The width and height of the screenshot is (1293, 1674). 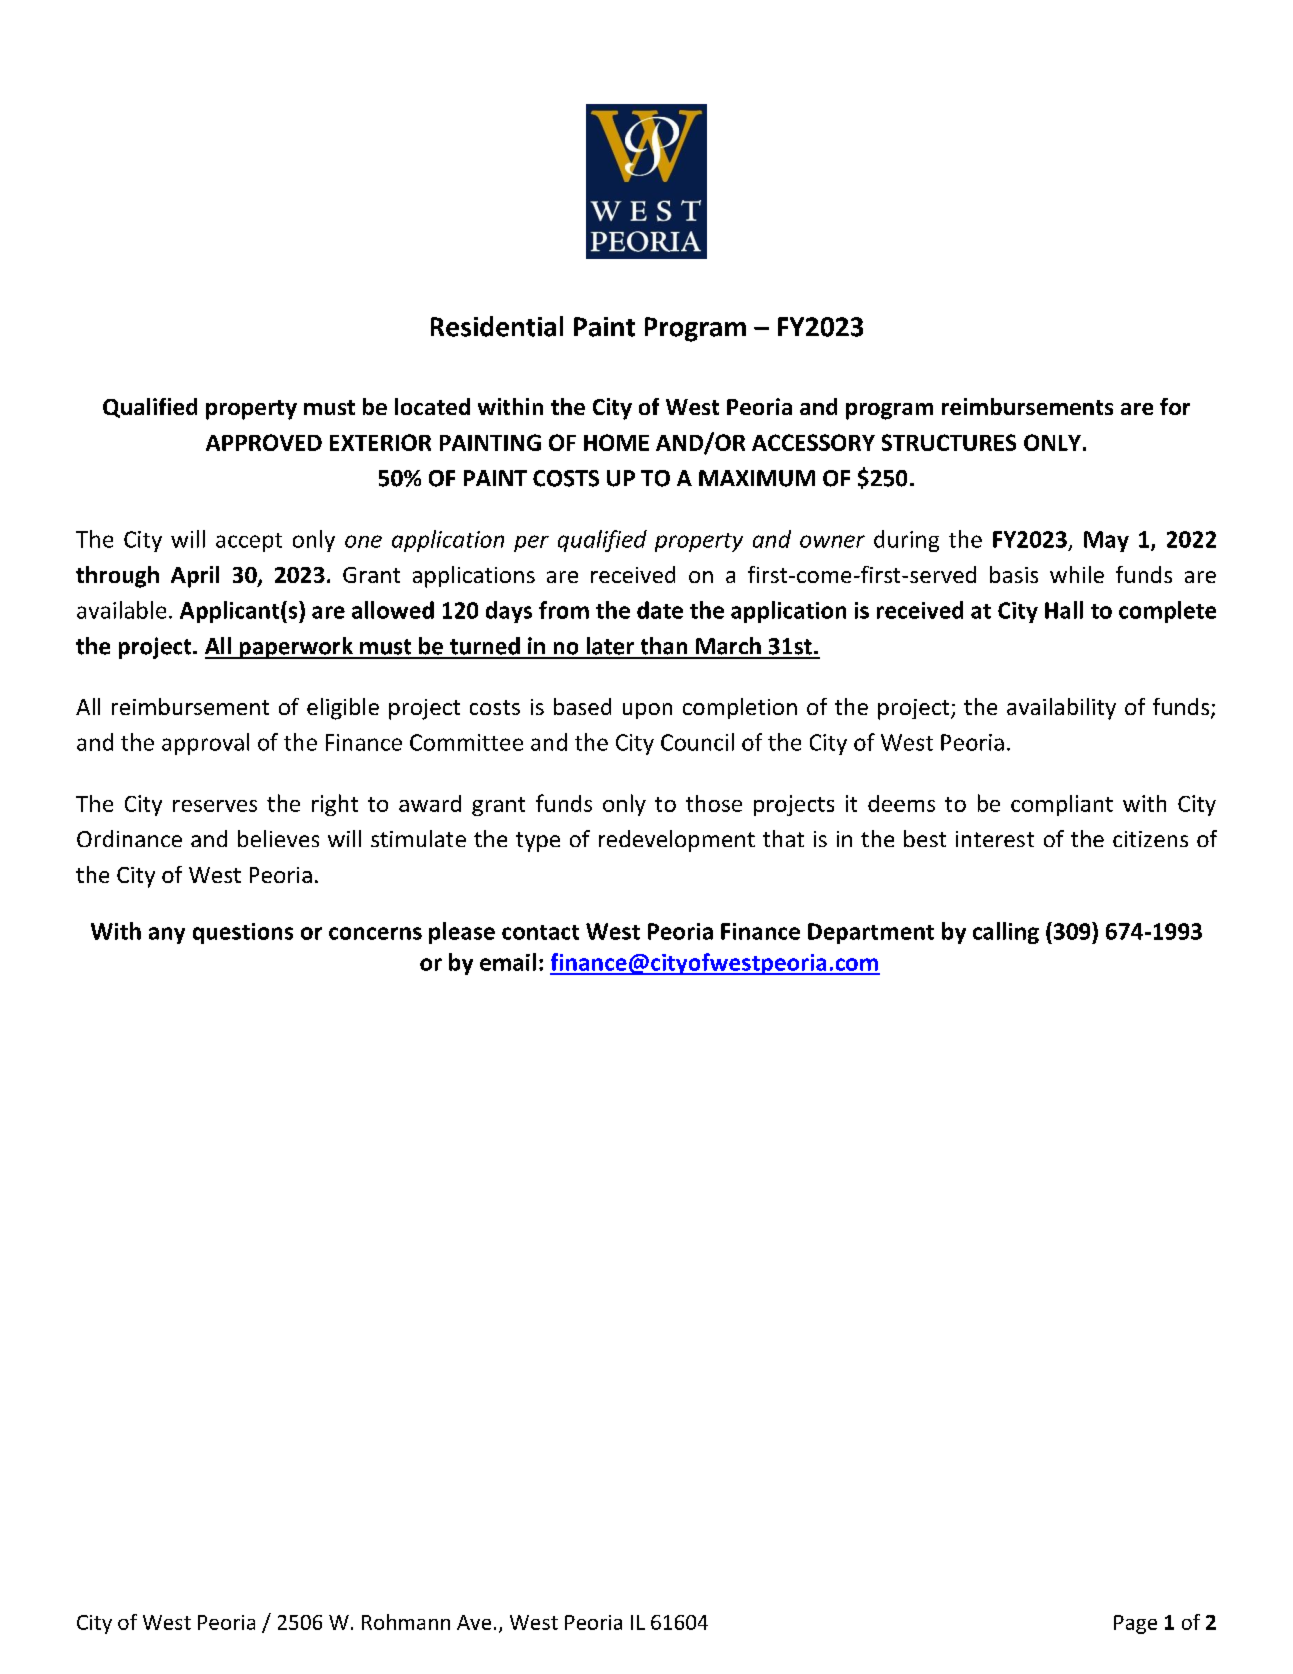 I want to click on HOME, so click(x=616, y=442).
